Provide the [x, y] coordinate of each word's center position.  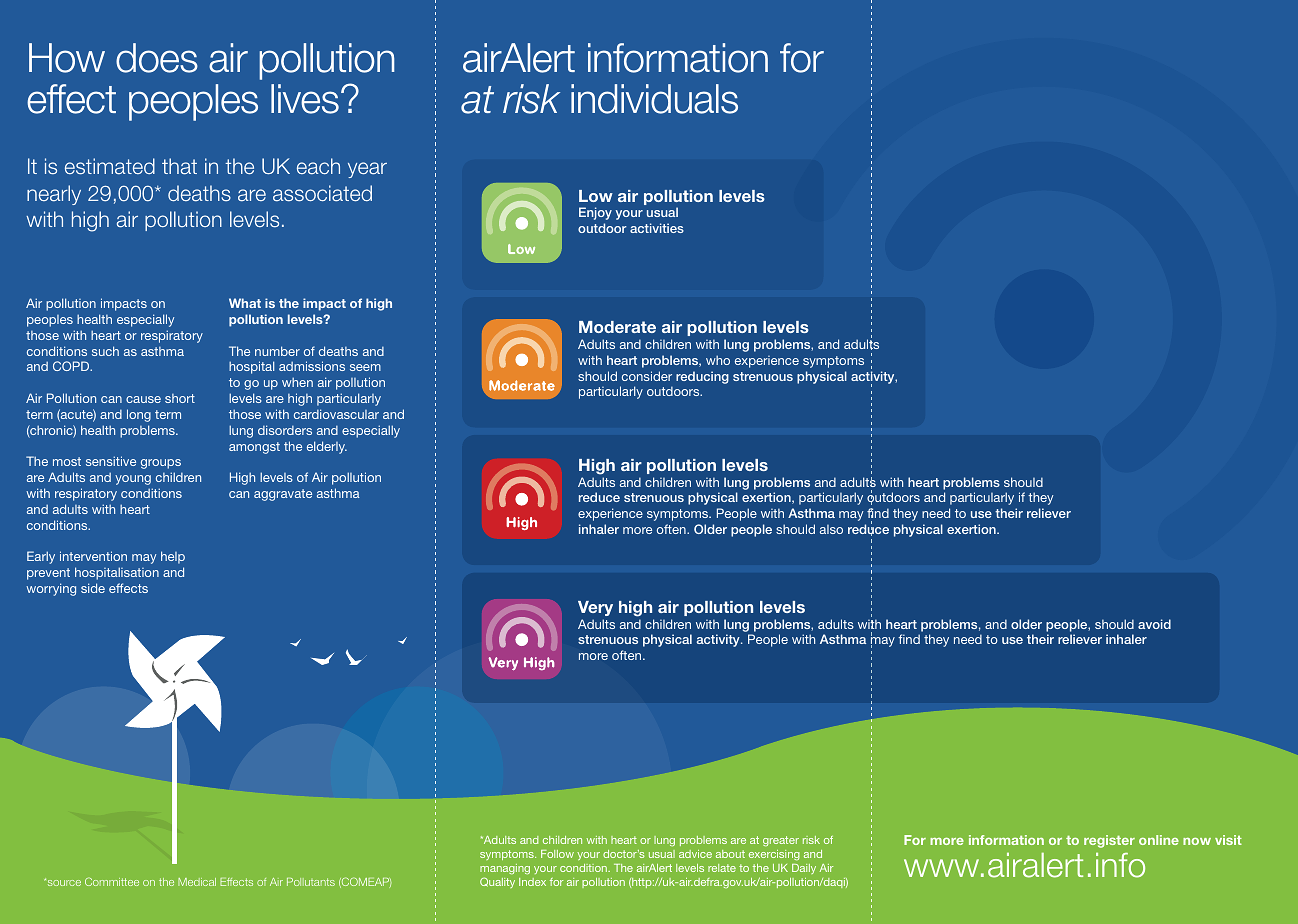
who [718, 360]
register [1109, 841]
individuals [654, 99]
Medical [197, 882]
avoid [1154, 624]
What [245, 303]
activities [657, 228]
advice [695, 854]
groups [161, 464]
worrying [51, 589]
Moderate [617, 327]
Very [595, 608]
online [1159, 840]
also [831, 529]
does [157, 58]
